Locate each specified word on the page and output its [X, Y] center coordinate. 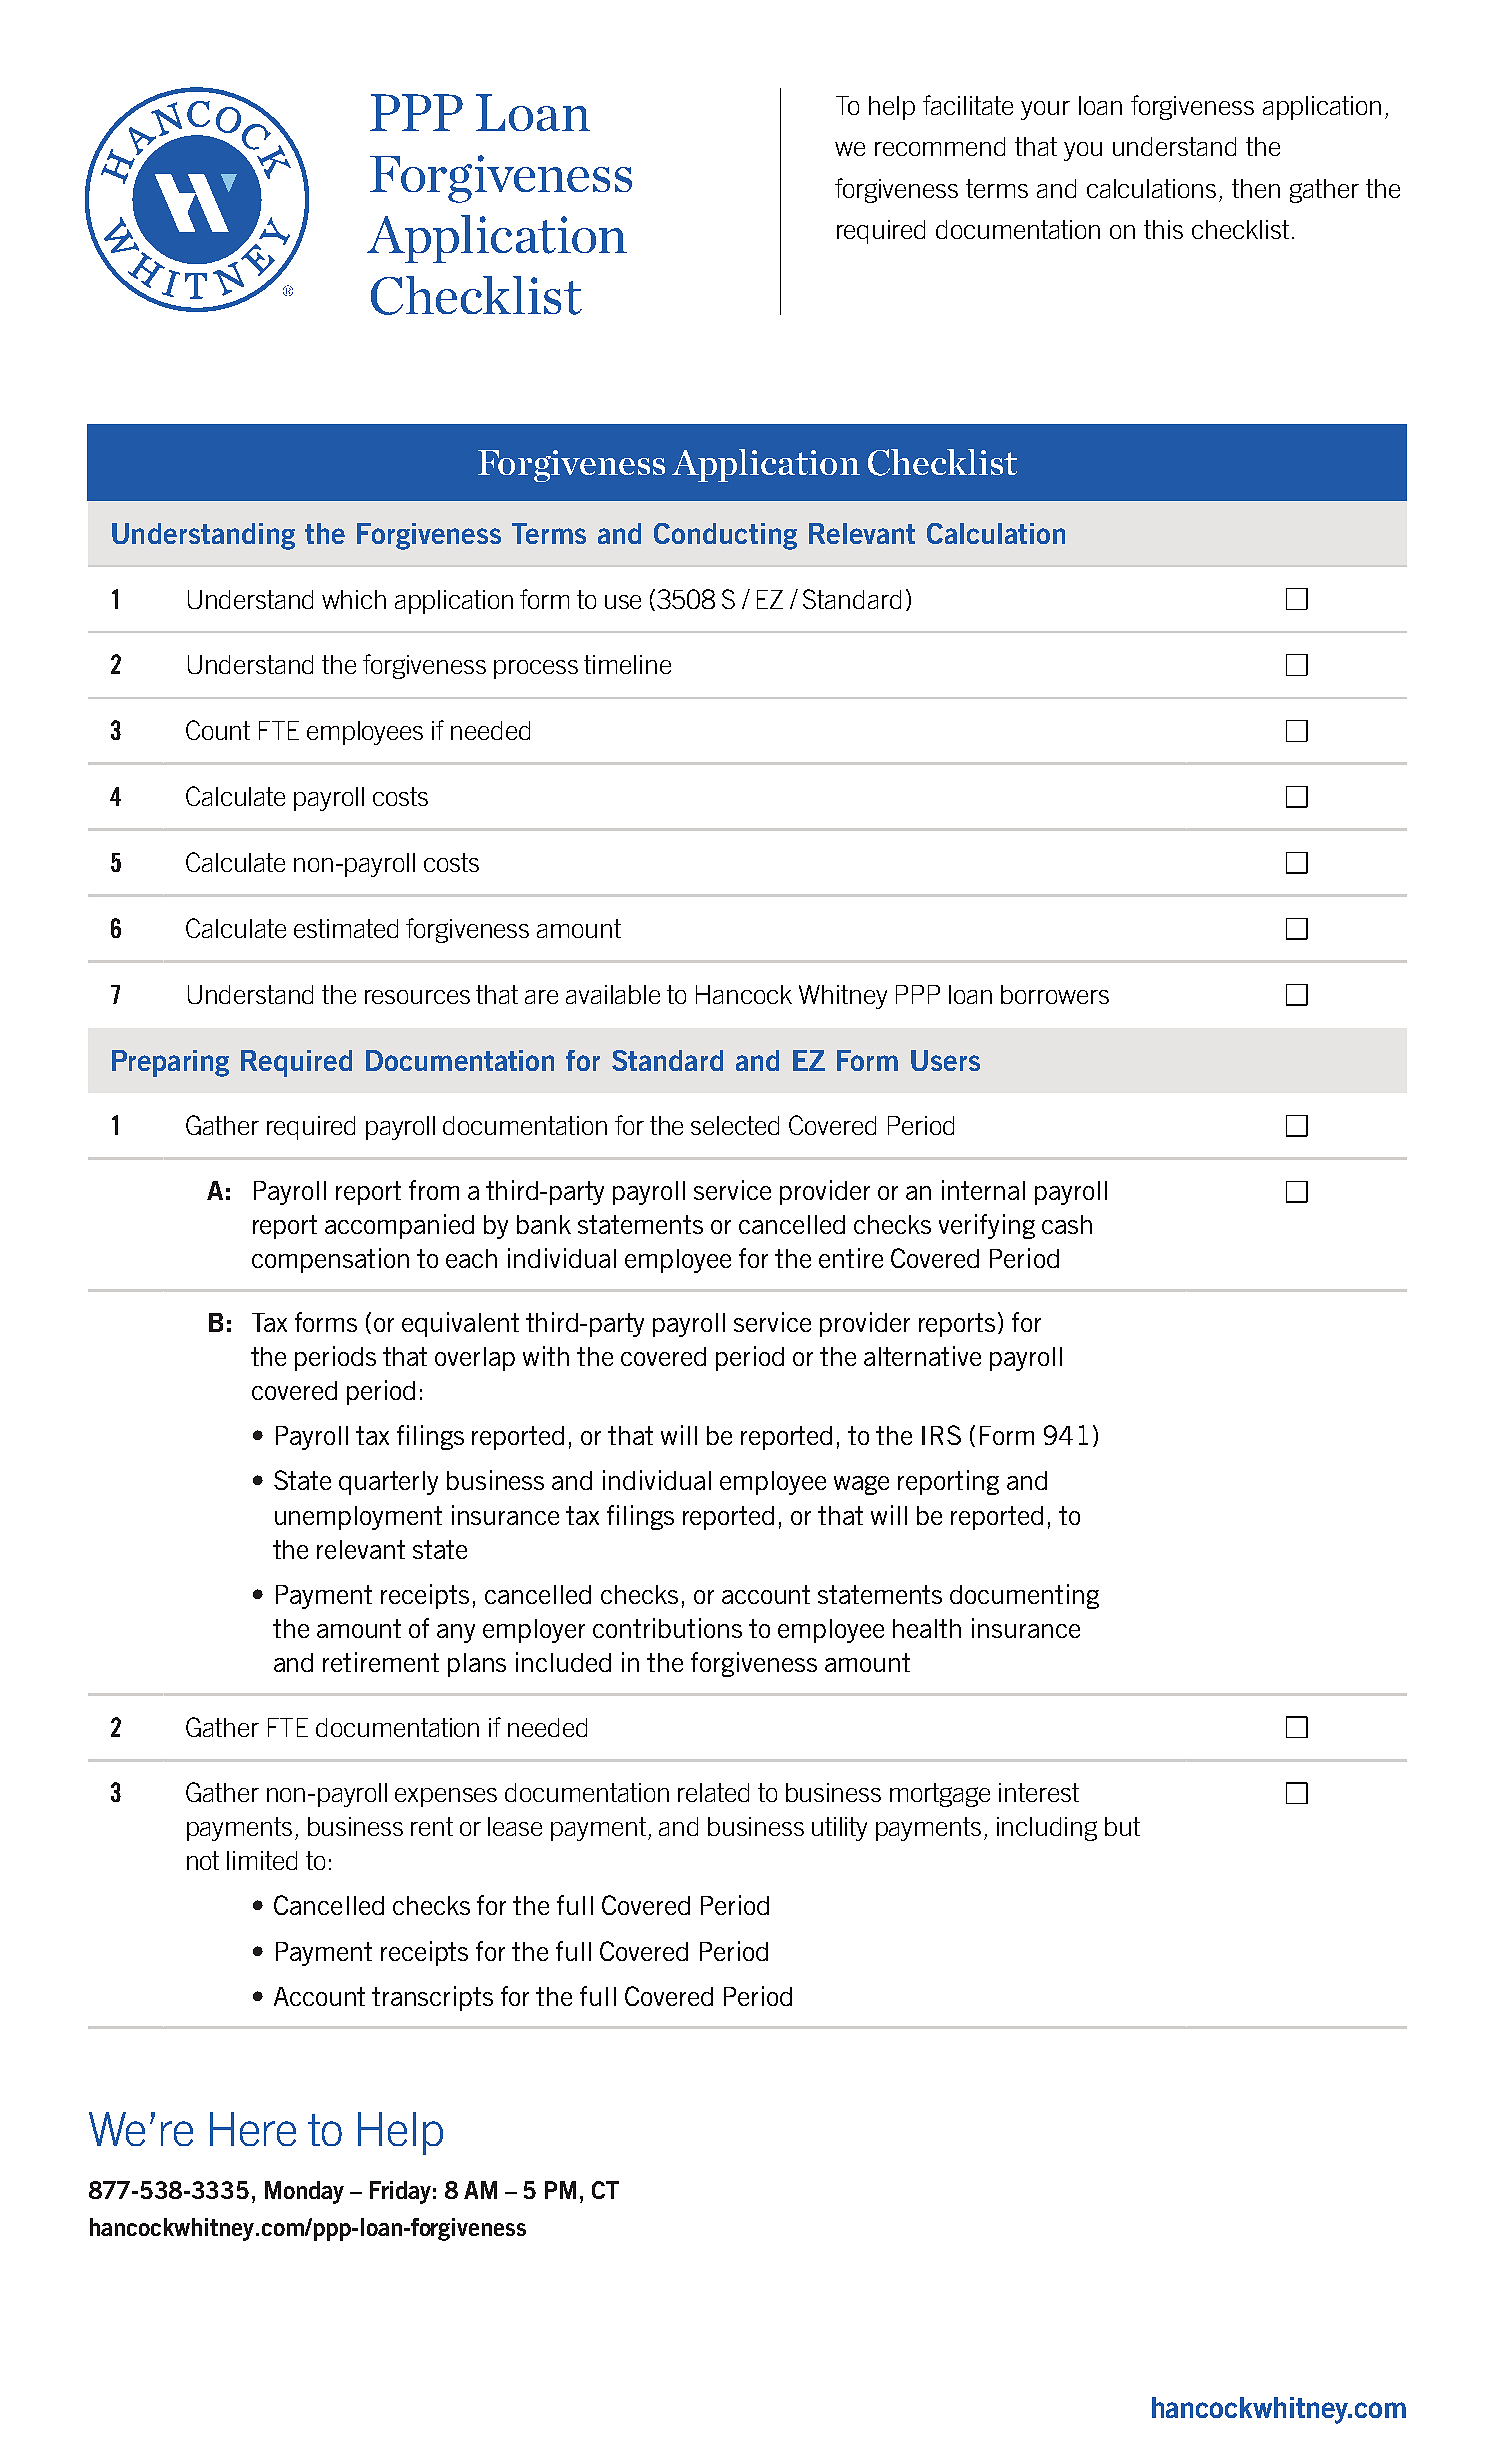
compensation [330, 1260]
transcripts [432, 1998]
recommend [940, 146]
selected [735, 1125]
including [1047, 1829]
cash [1067, 1224]
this [1163, 229]
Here [253, 2129]
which [354, 599]
